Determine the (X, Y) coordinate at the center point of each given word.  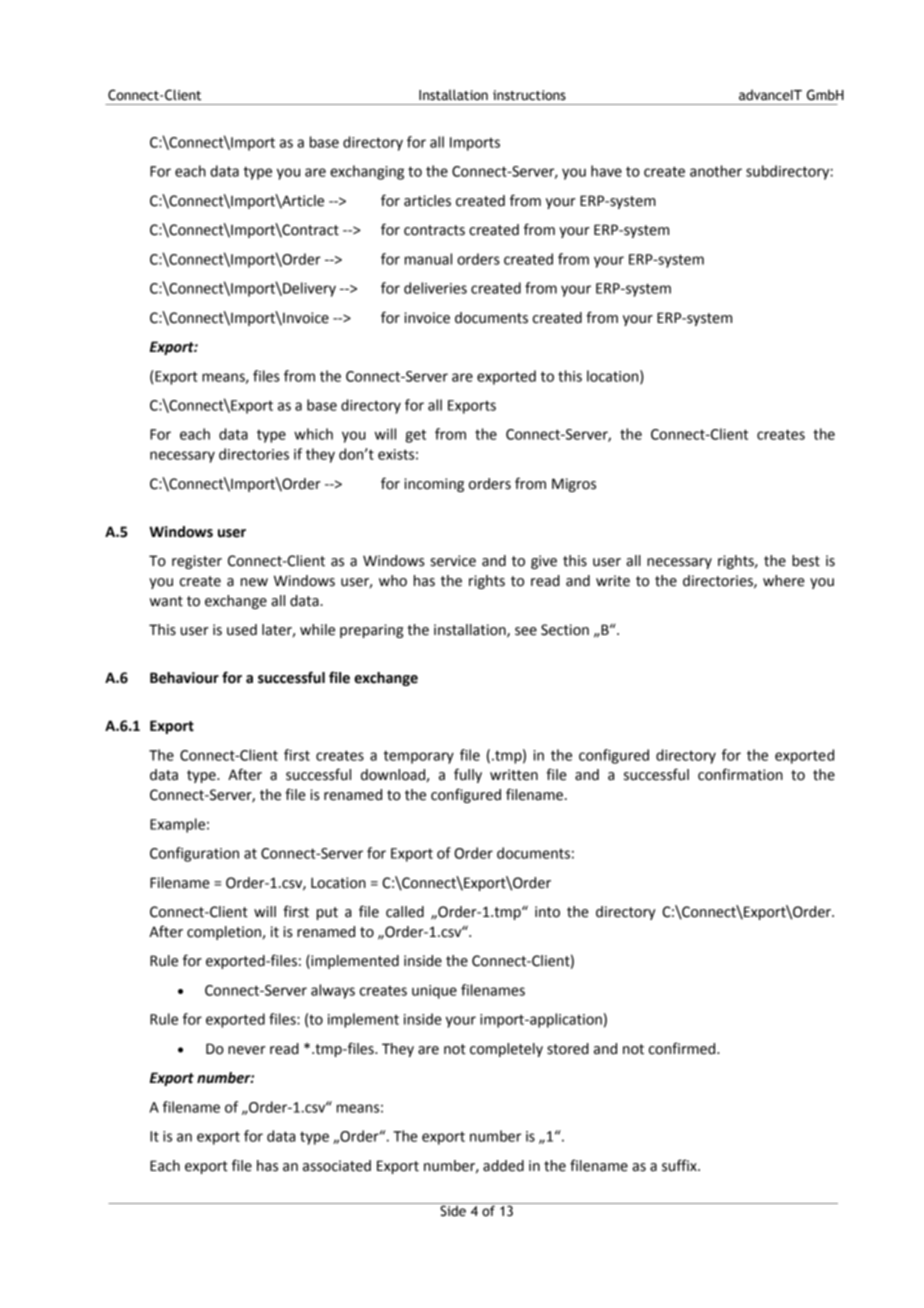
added (503, 1166)
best (806, 561)
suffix (680, 1165)
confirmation (740, 774)
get (415, 436)
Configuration (194, 854)
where (784, 581)
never (247, 1050)
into (547, 912)
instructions (529, 95)
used (242, 630)
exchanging (367, 172)
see (526, 631)
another (716, 171)
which (313, 434)
